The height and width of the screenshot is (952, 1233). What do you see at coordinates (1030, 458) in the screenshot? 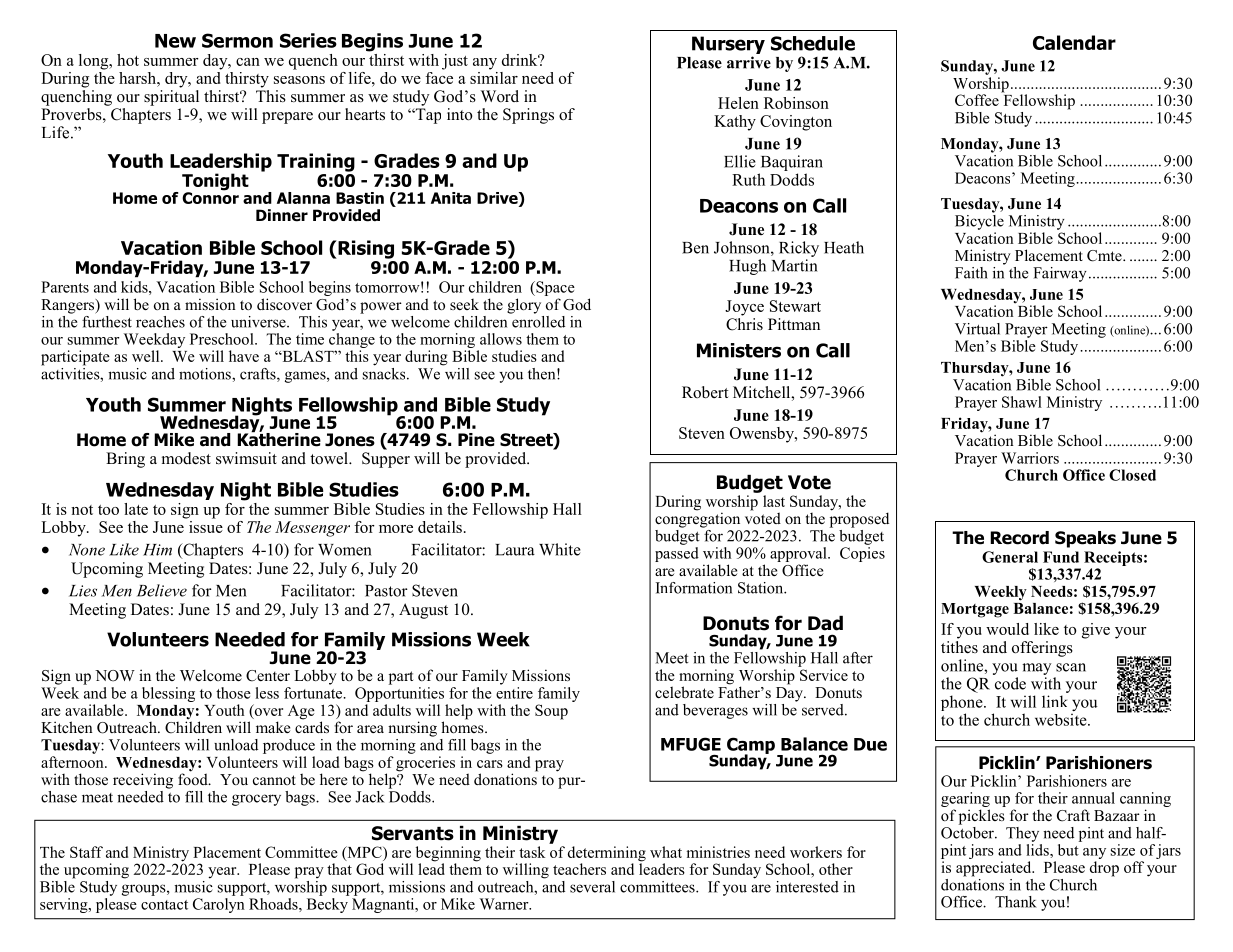
I see `Warriors` at bounding box center [1030, 458].
